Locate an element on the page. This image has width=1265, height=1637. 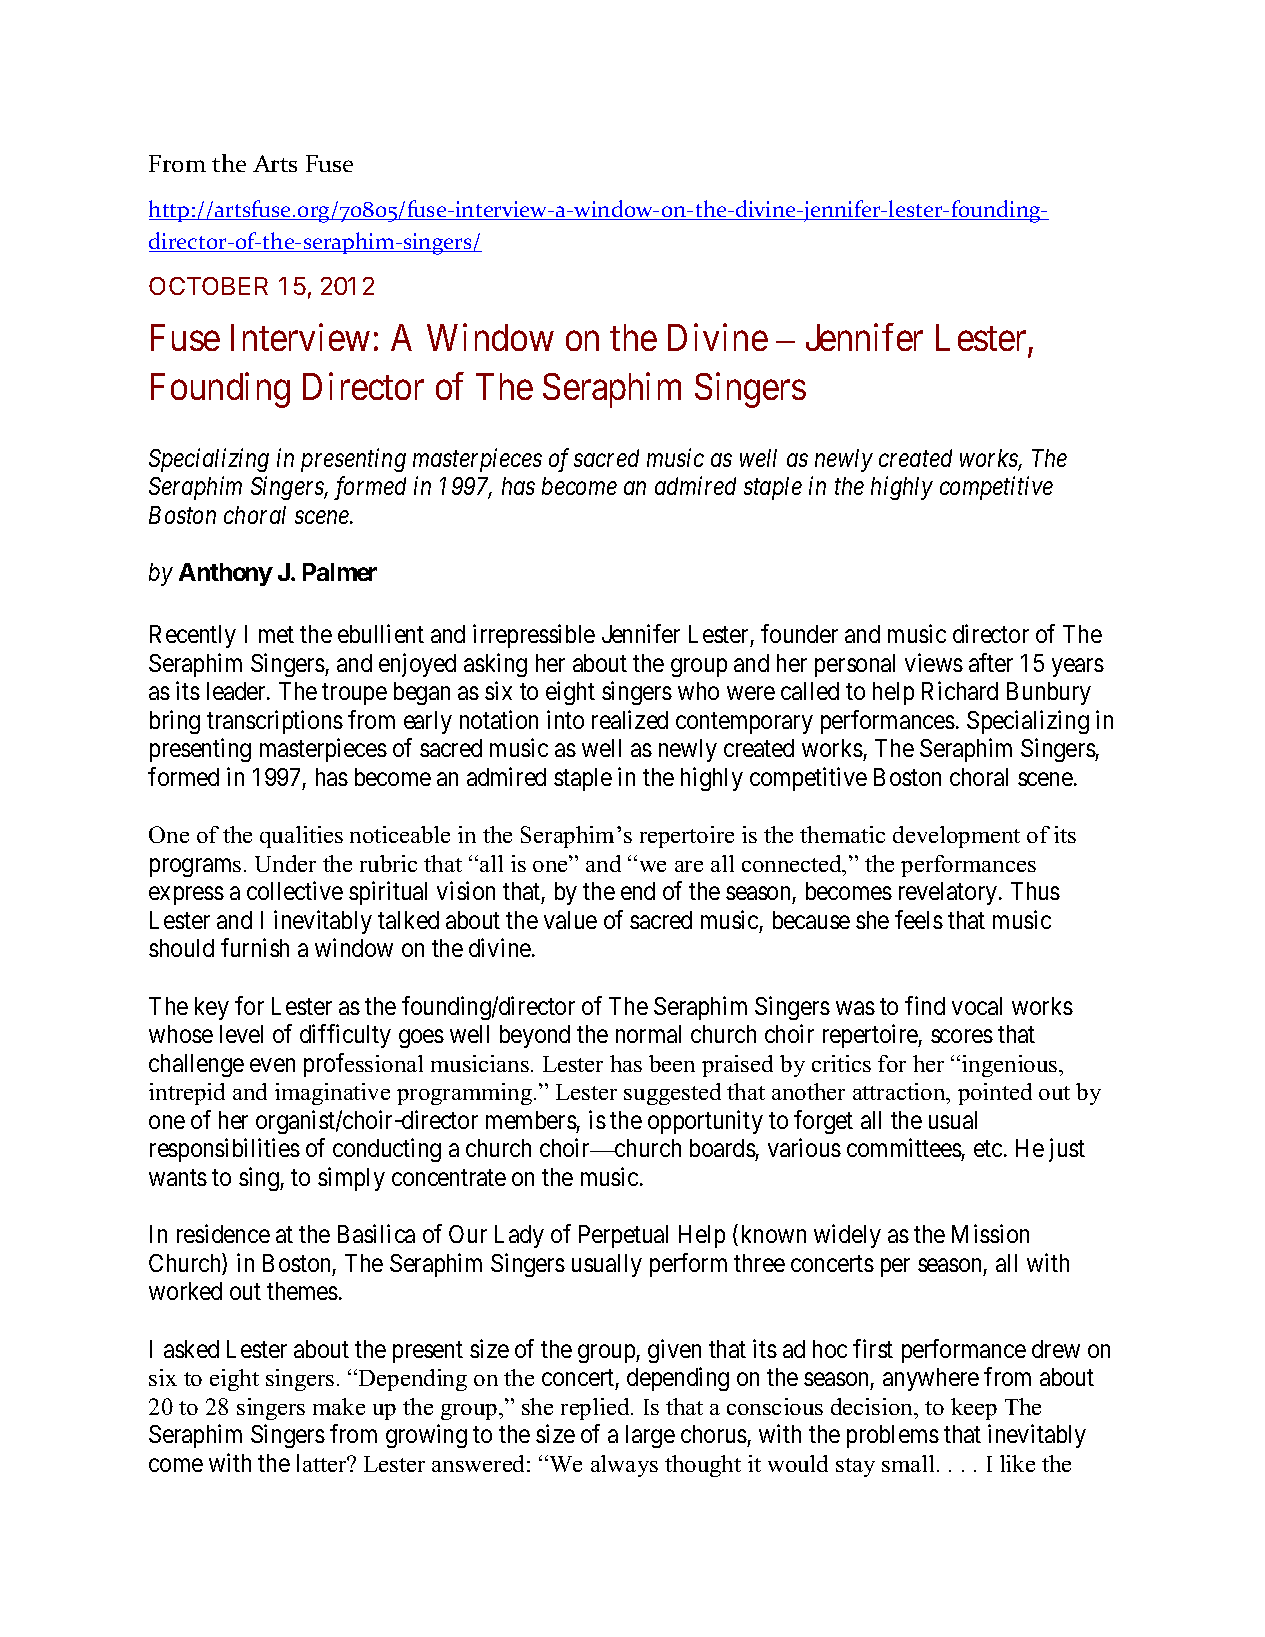
themes is located at coordinates (302, 1291).
